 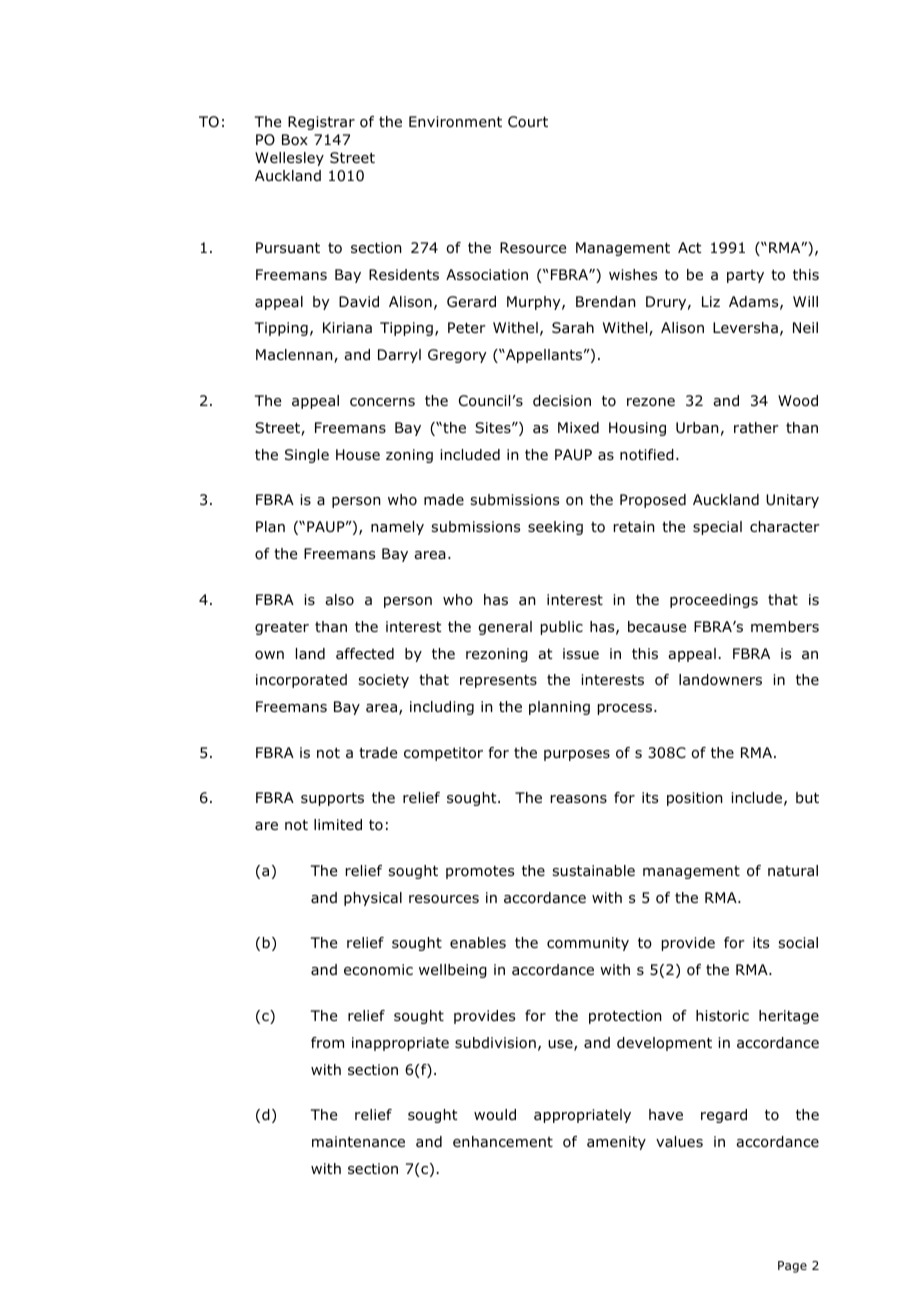 I want to click on seeking, so click(x=555, y=528).
